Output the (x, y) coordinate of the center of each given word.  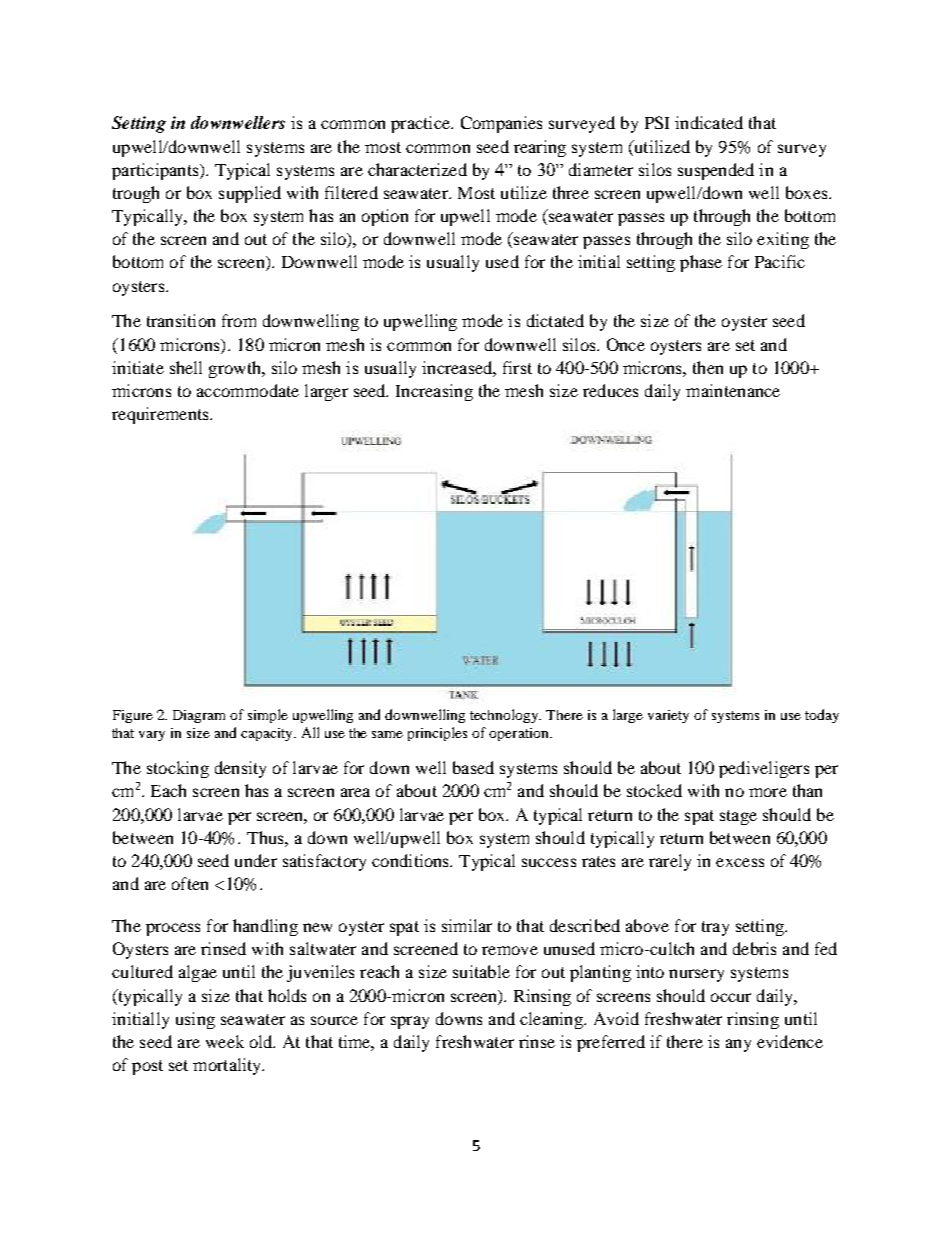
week (225, 1041)
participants (156, 171)
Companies (501, 124)
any (738, 1045)
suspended (716, 171)
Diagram (199, 716)
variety (668, 716)
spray (410, 1022)
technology (505, 716)
